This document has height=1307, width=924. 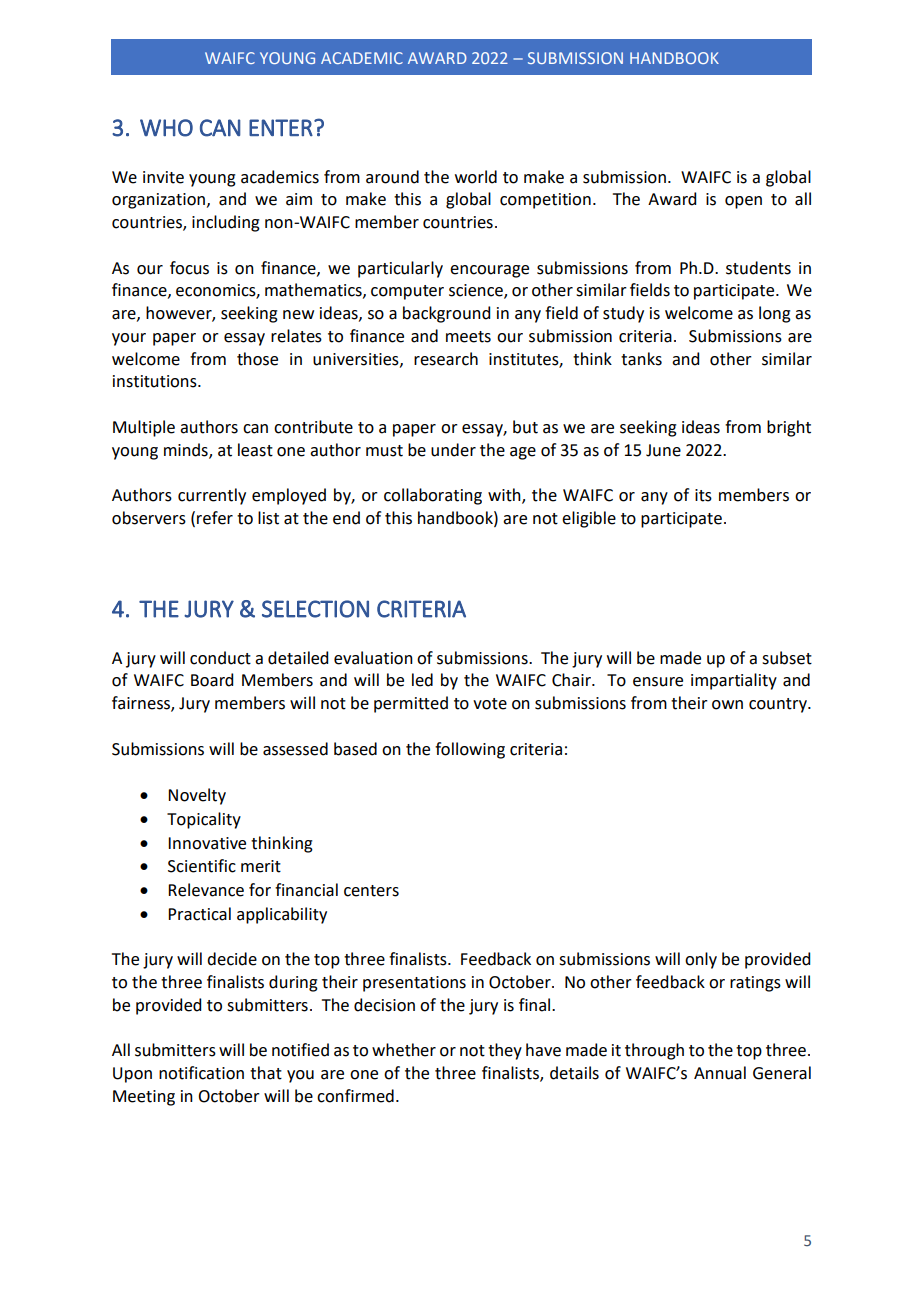 I want to click on open, so click(x=743, y=202).
